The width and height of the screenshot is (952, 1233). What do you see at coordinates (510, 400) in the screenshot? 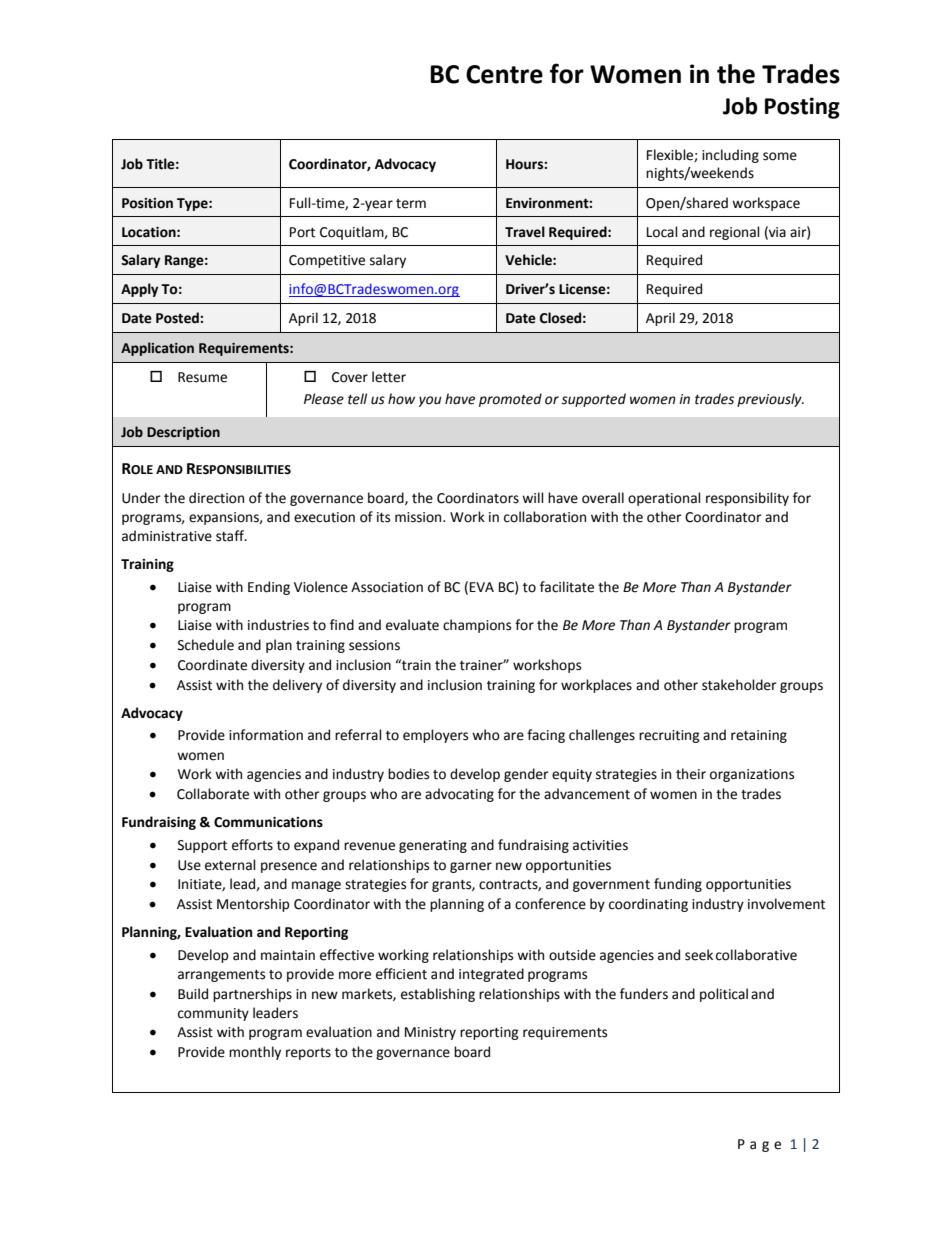
I see `promoted` at bounding box center [510, 400].
